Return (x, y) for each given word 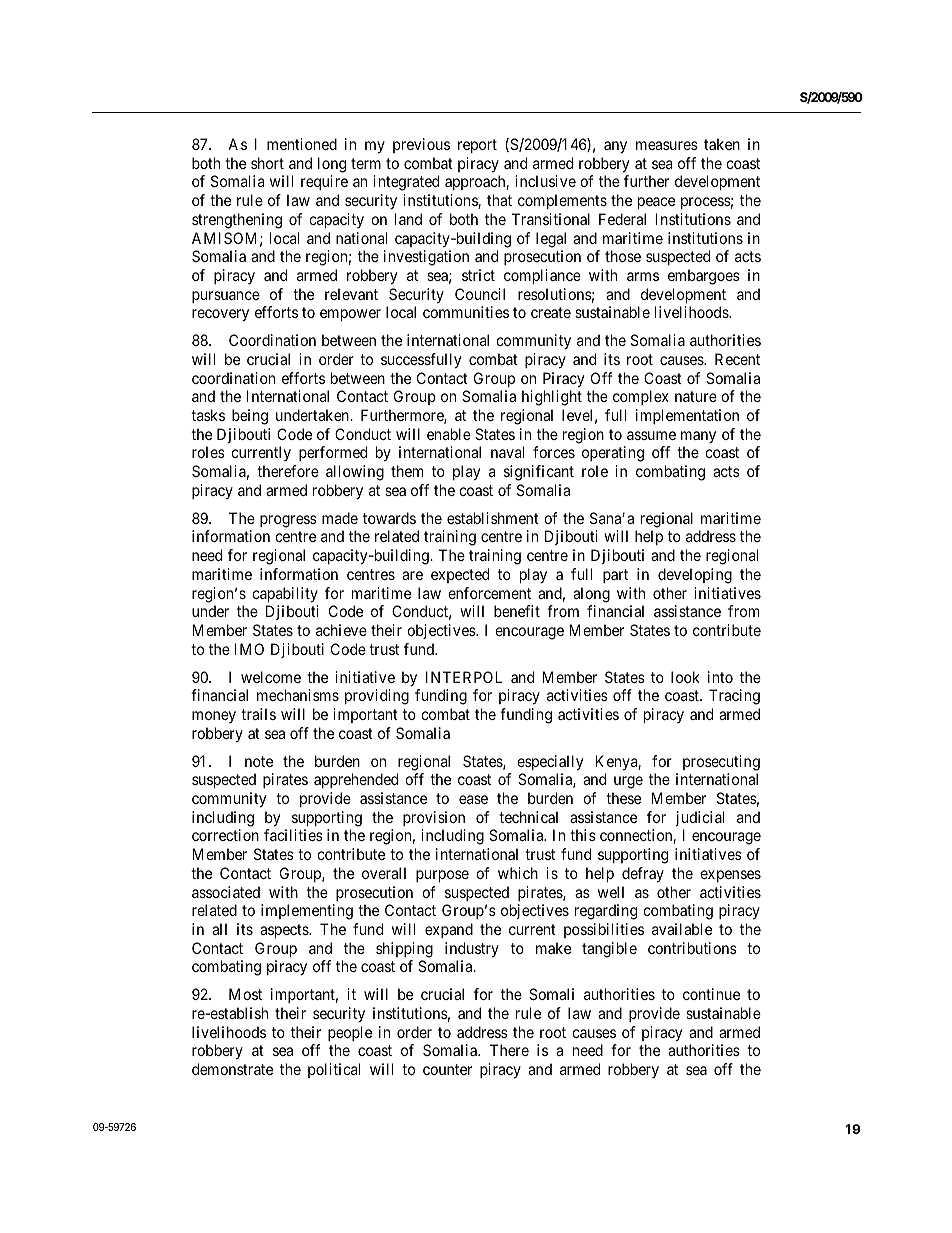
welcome (271, 677)
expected (460, 575)
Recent (737, 359)
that (499, 200)
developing (695, 576)
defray (643, 874)
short (267, 163)
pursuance (226, 297)
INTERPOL (464, 677)
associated (226, 892)
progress (288, 521)
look (685, 677)
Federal (622, 219)
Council (480, 294)
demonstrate (232, 1069)
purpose (442, 876)
